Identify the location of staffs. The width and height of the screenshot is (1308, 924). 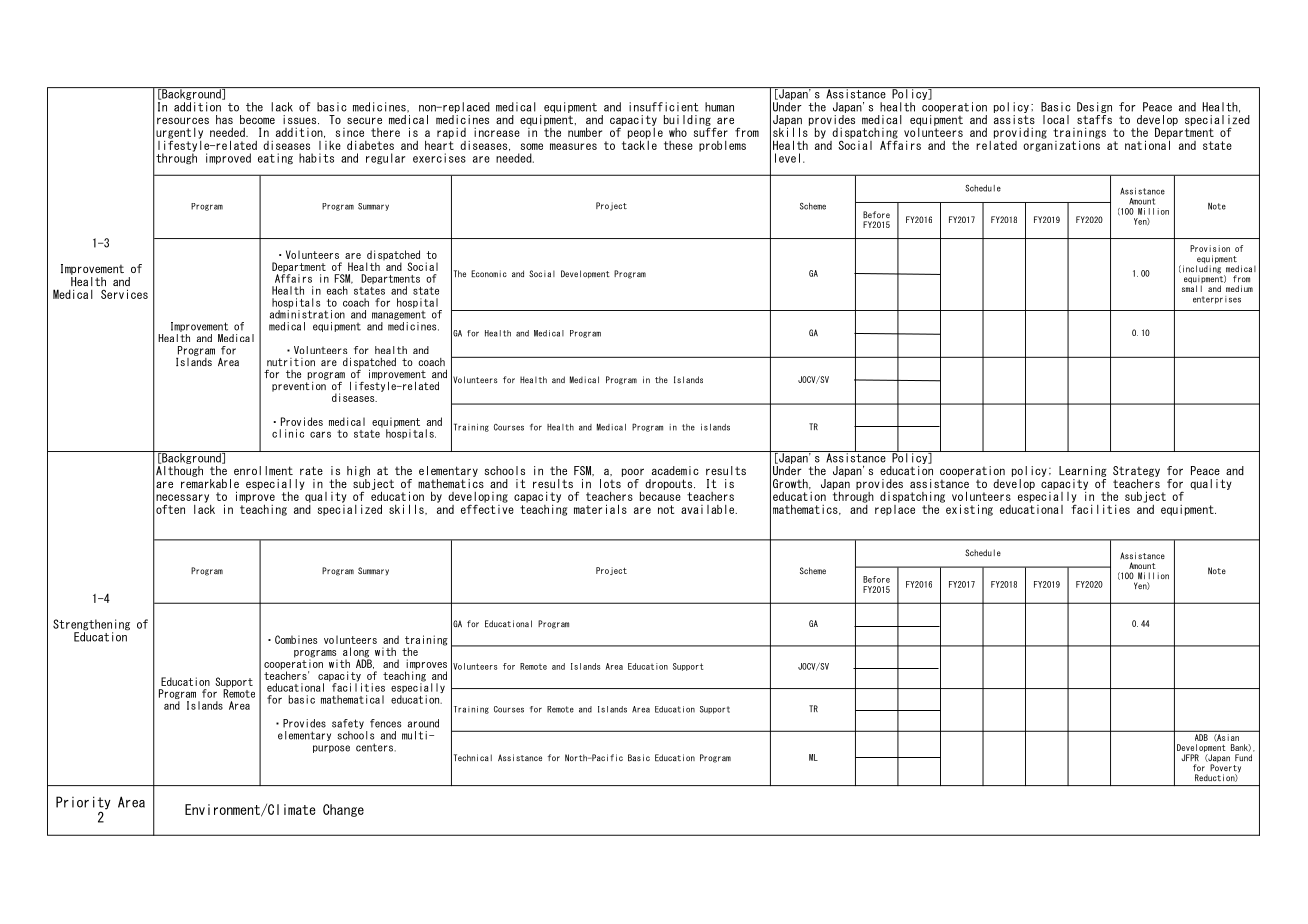
(1094, 119).
